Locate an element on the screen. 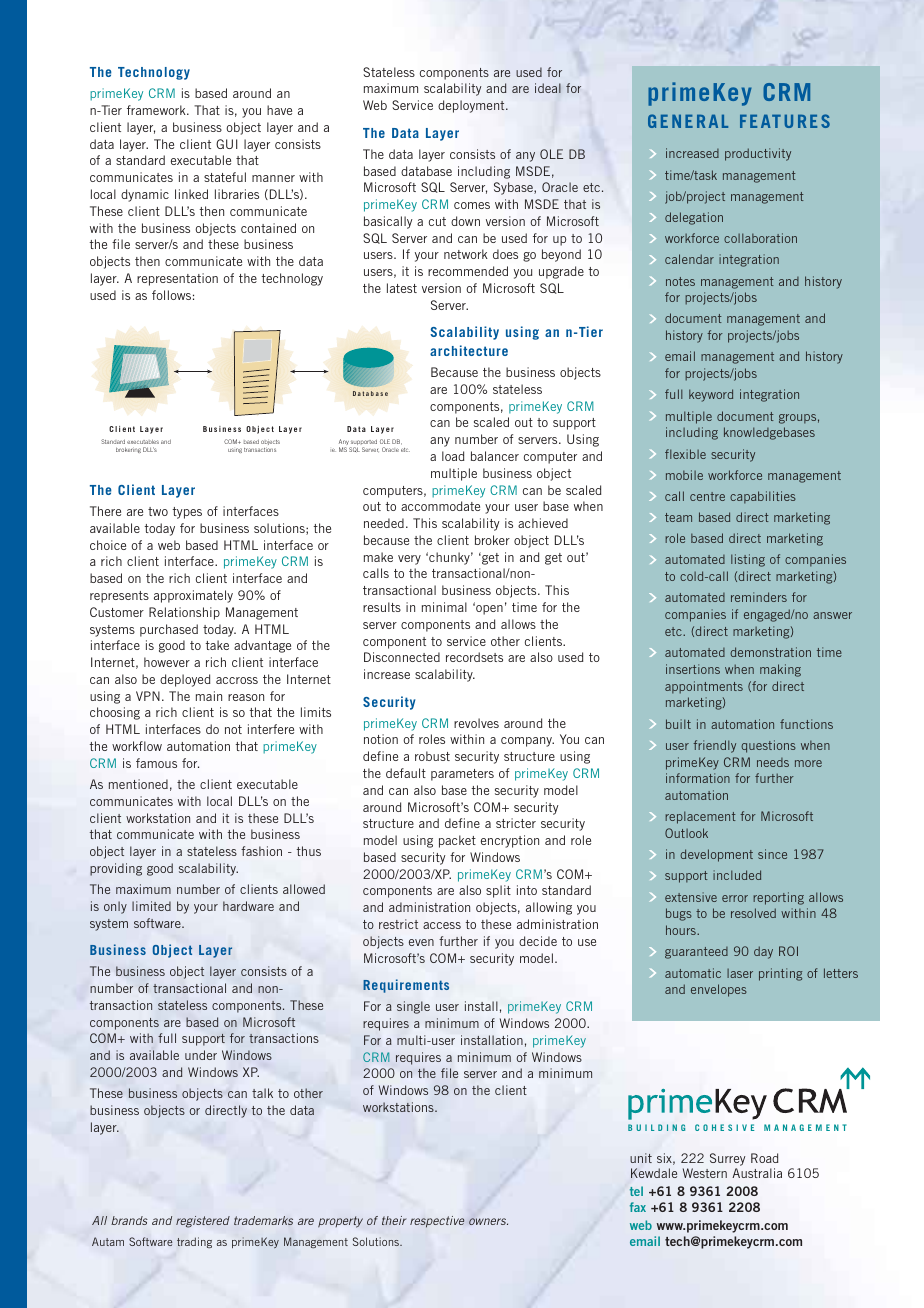 The width and height of the screenshot is (924, 1308). resolved is located at coordinates (753, 913).
